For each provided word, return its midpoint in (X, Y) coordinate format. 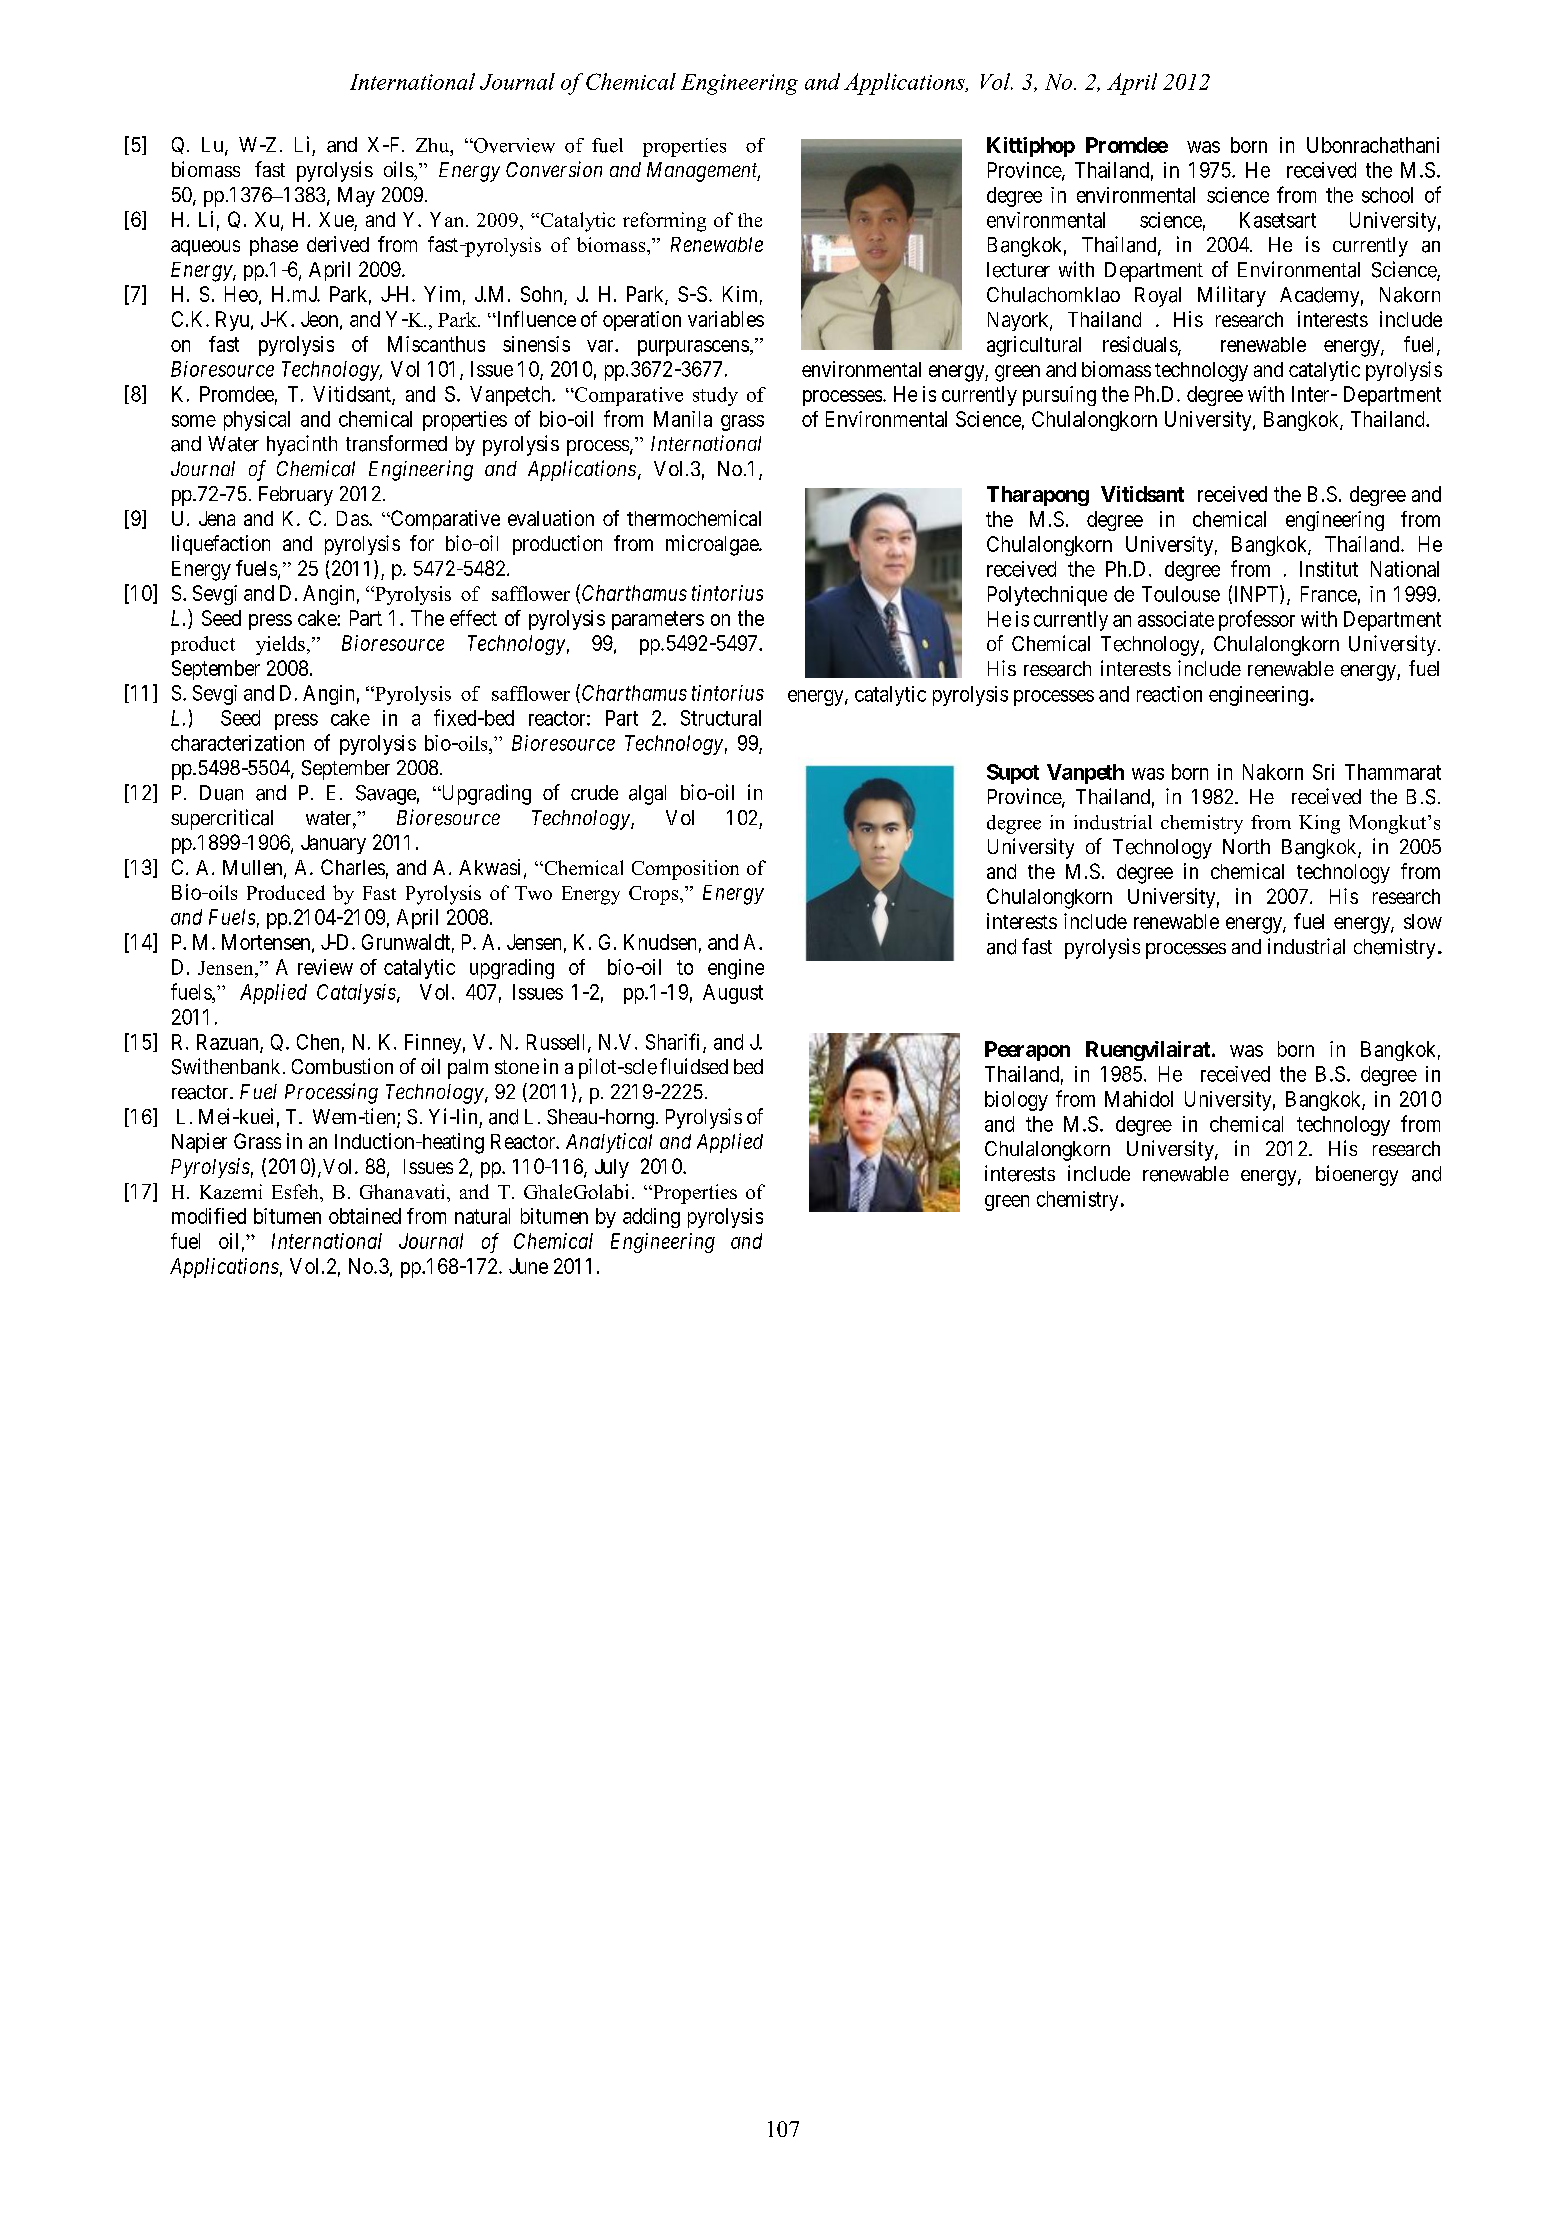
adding (651, 1218)
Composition (685, 870)
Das (353, 518)
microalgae (713, 545)
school (1387, 195)
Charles (353, 867)
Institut (1329, 569)
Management (703, 172)
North (1246, 846)
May (356, 197)
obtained (365, 1216)
